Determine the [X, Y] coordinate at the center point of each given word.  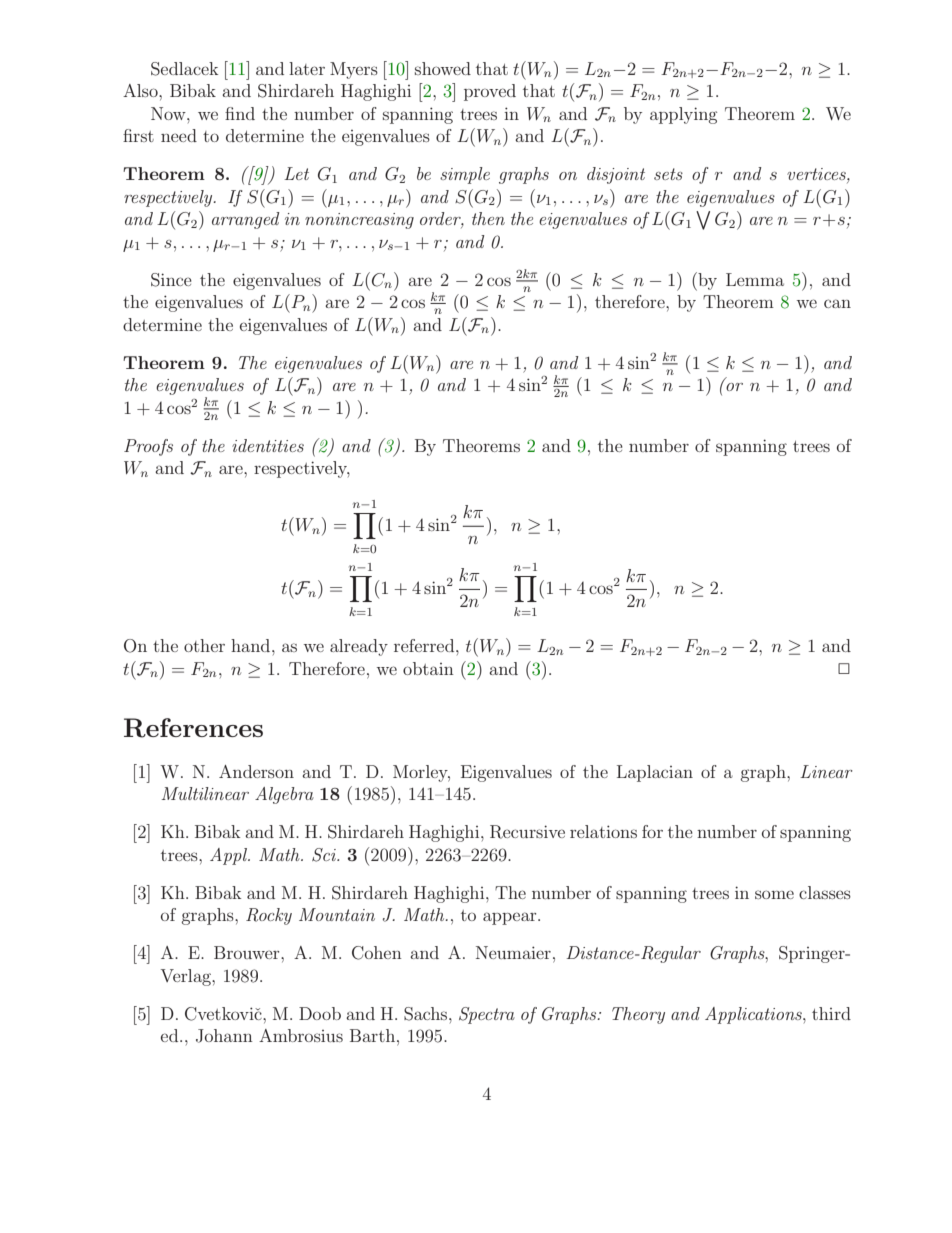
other [204, 645]
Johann [224, 1036]
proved [490, 92]
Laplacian [655, 773]
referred [425, 645]
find [240, 113]
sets [668, 174]
